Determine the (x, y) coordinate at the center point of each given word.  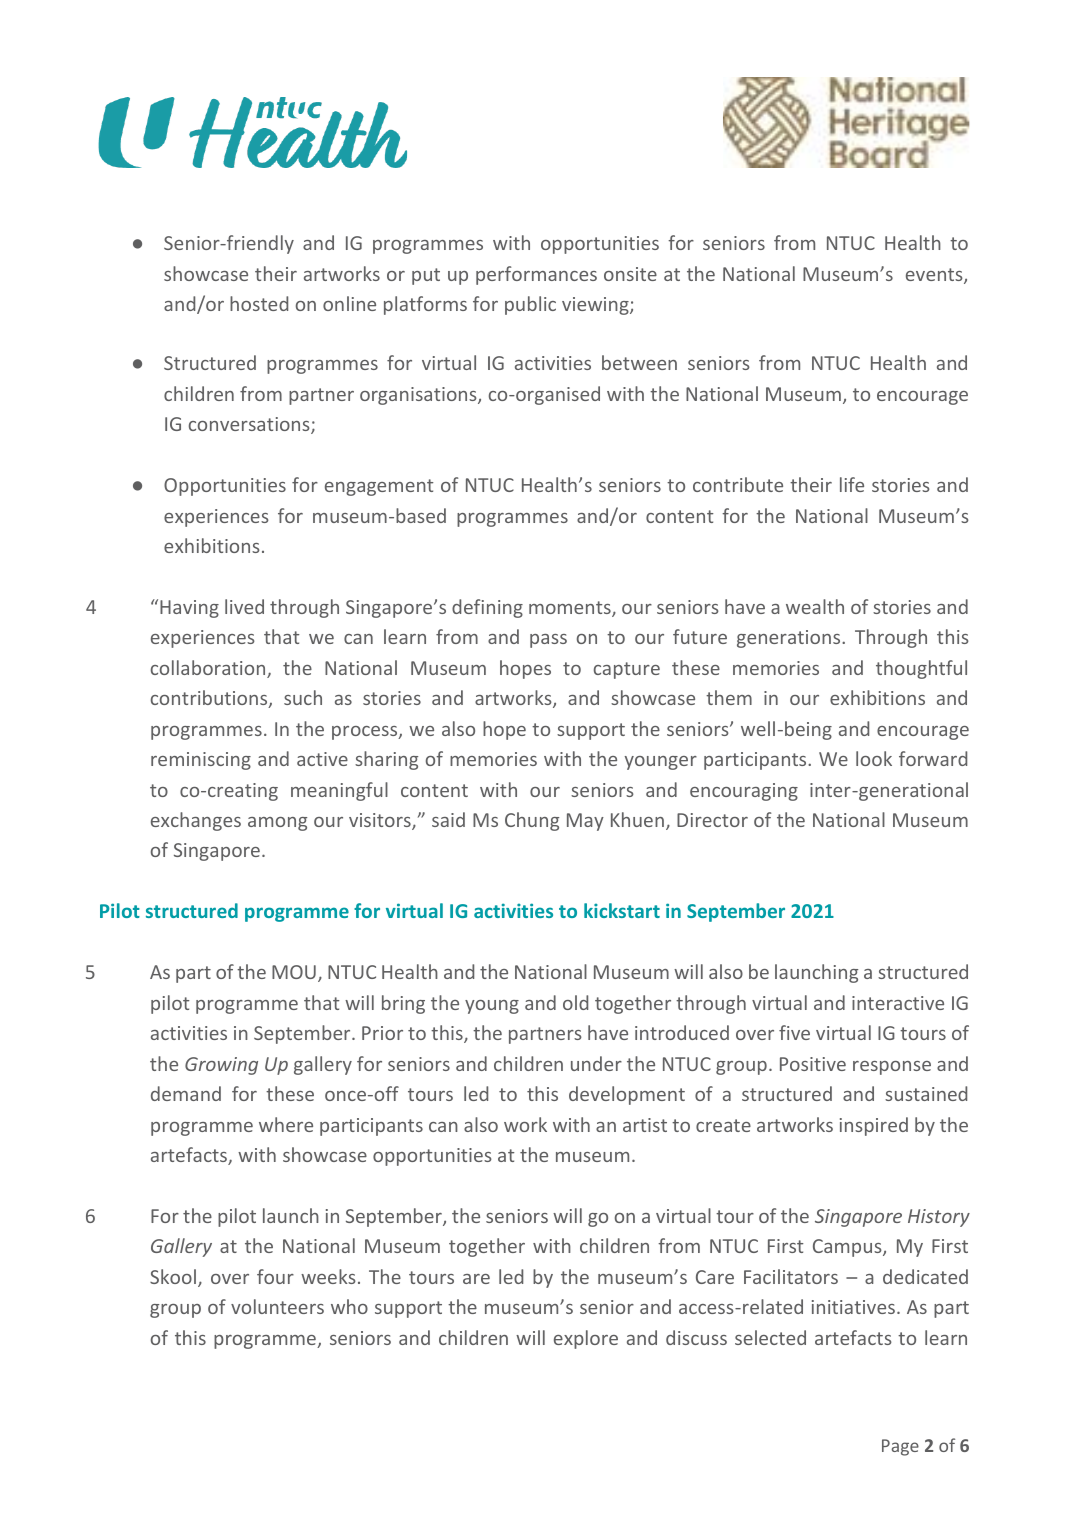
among (277, 824)
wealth (815, 606)
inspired (874, 1126)
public (530, 305)
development (627, 1095)
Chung (532, 821)
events (935, 276)
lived (244, 606)
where (286, 1124)
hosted (259, 303)
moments (571, 609)
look (874, 758)
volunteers (277, 1306)
